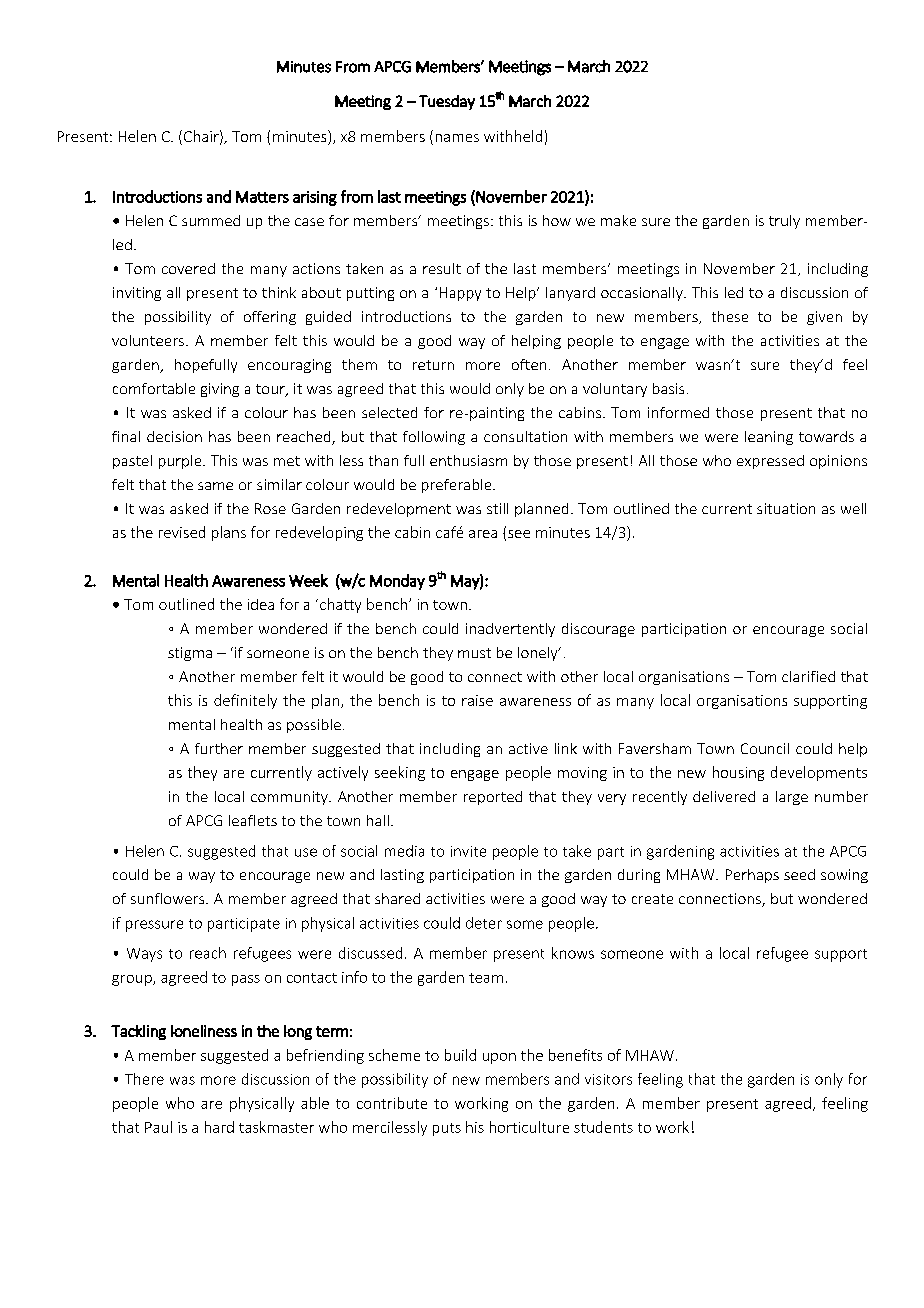 The width and height of the screenshot is (924, 1308). I want to click on housing, so click(738, 773).
